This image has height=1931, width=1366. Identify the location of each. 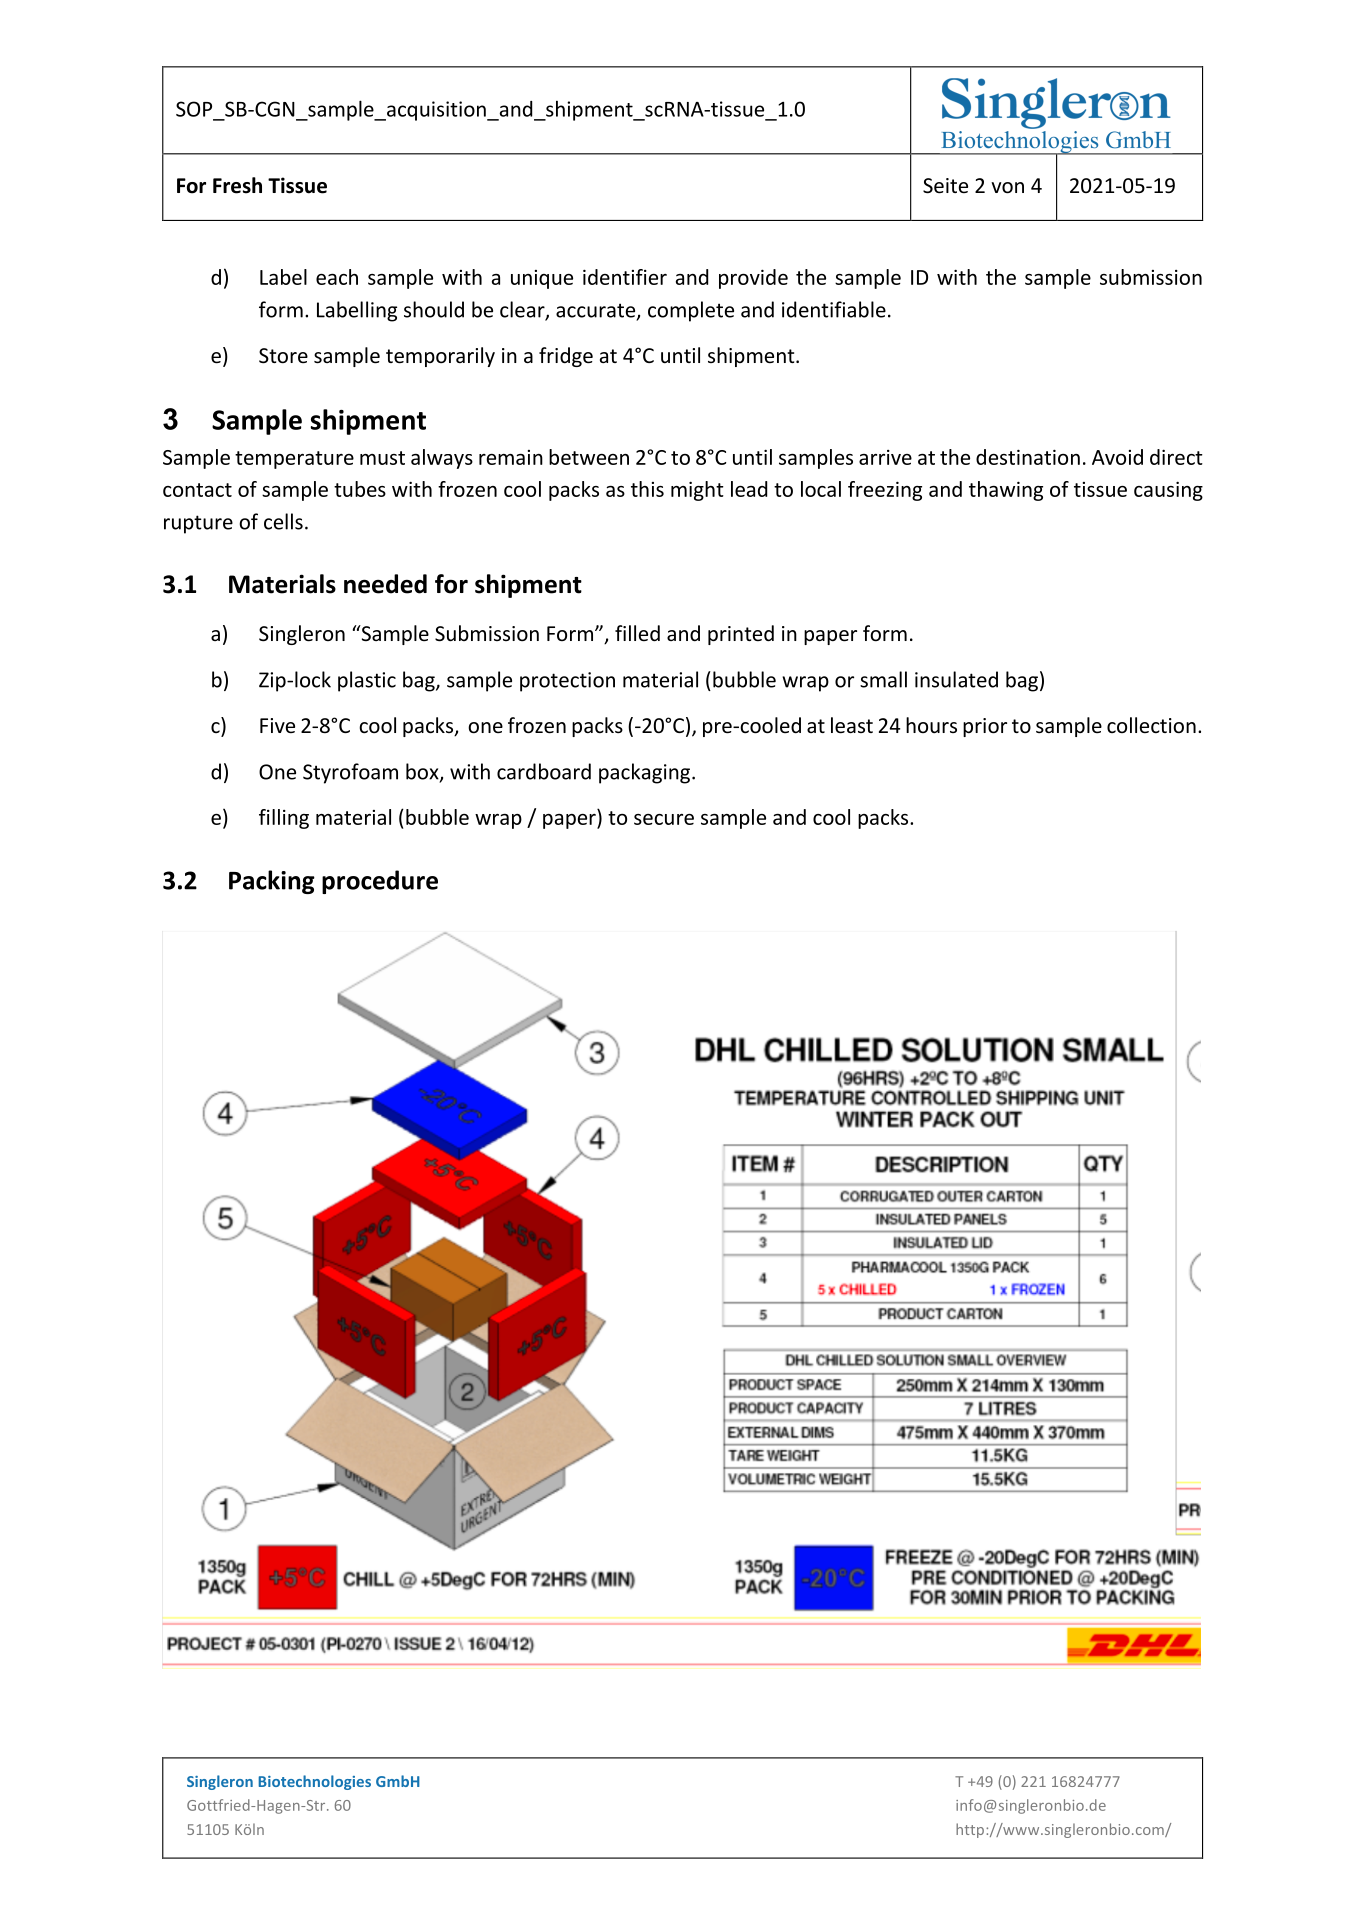
(337, 277).
